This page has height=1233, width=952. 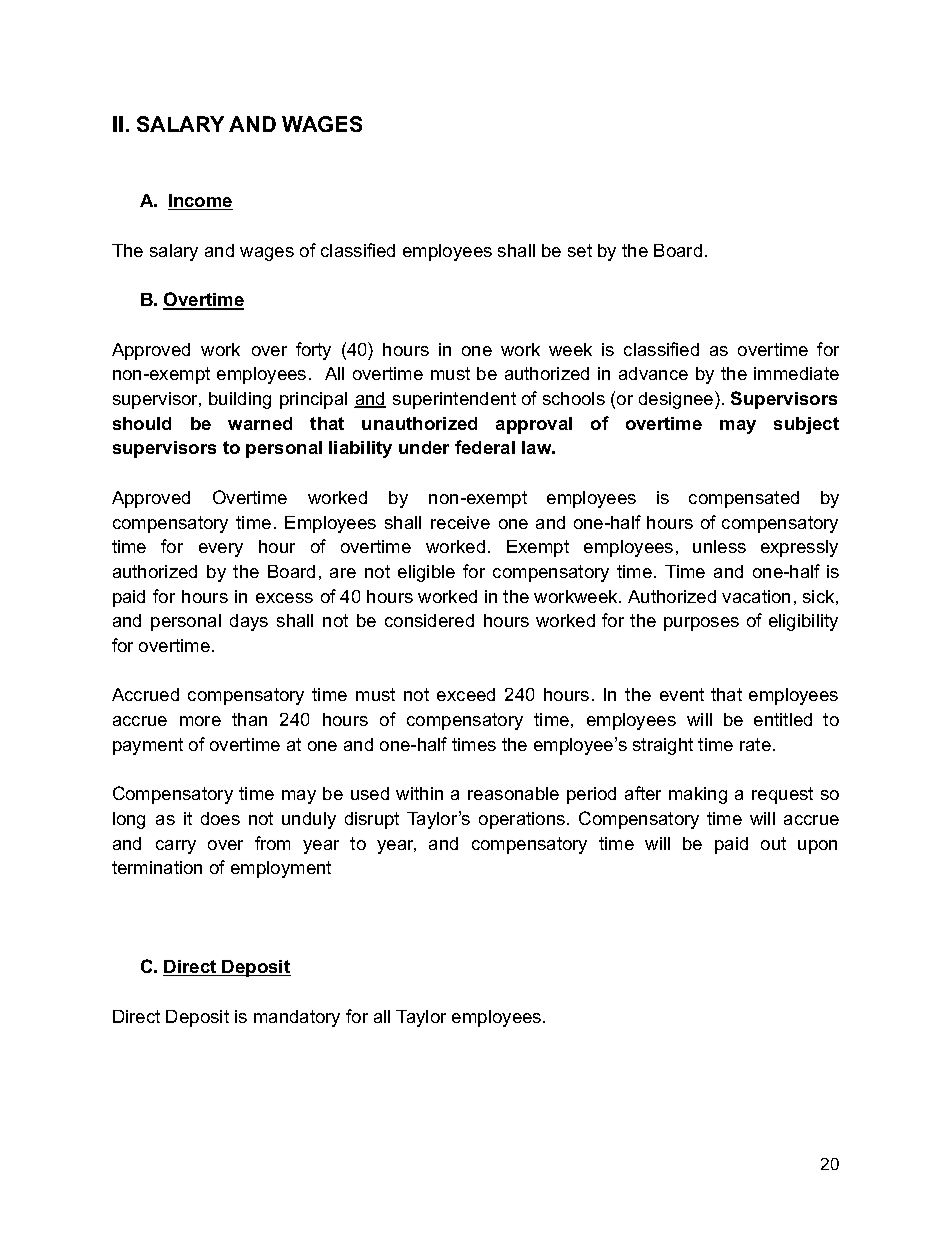 What do you see at coordinates (454, 400) in the page?
I see `superintendent` at bounding box center [454, 400].
